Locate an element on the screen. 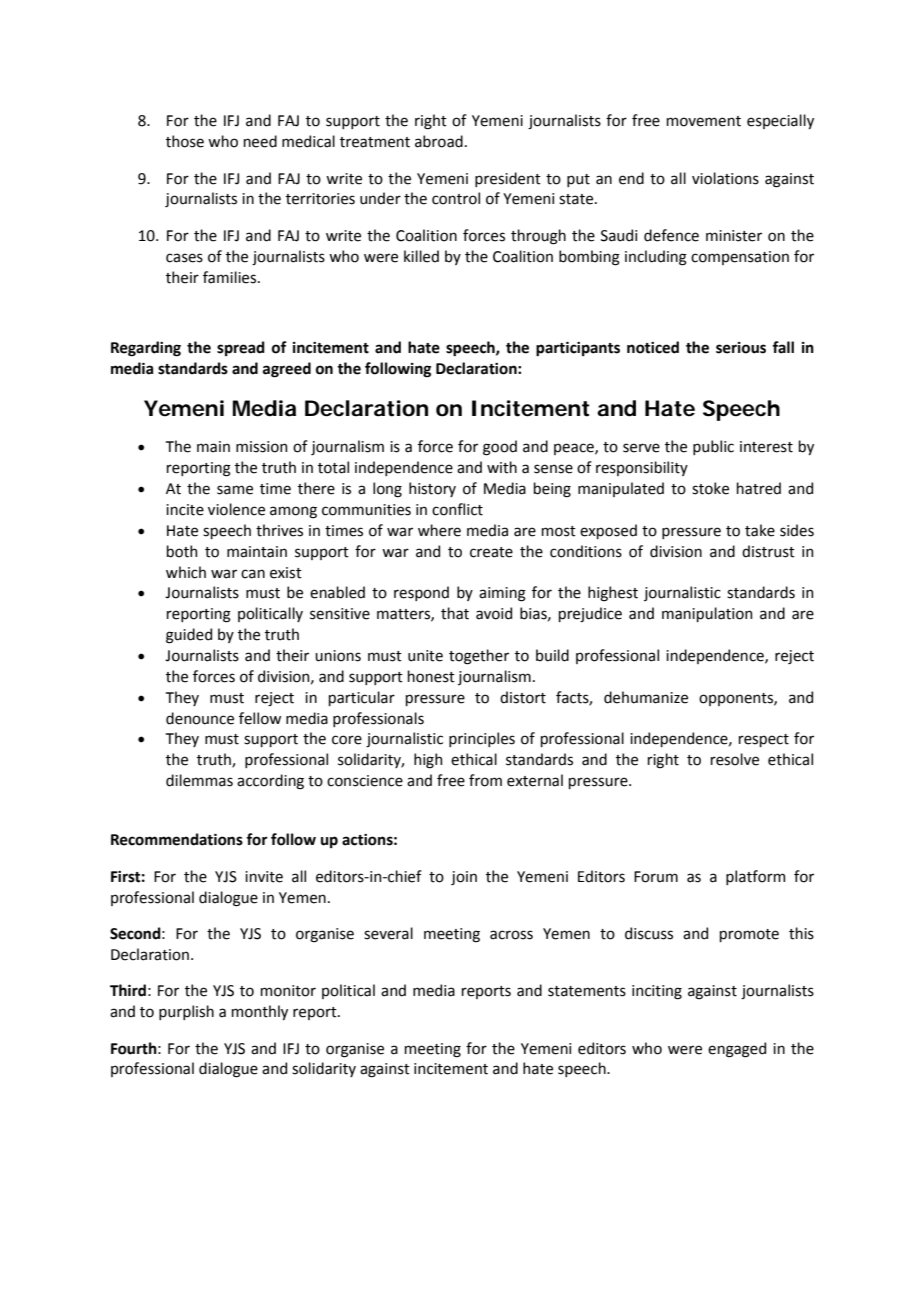  serious is located at coordinates (741, 348).
